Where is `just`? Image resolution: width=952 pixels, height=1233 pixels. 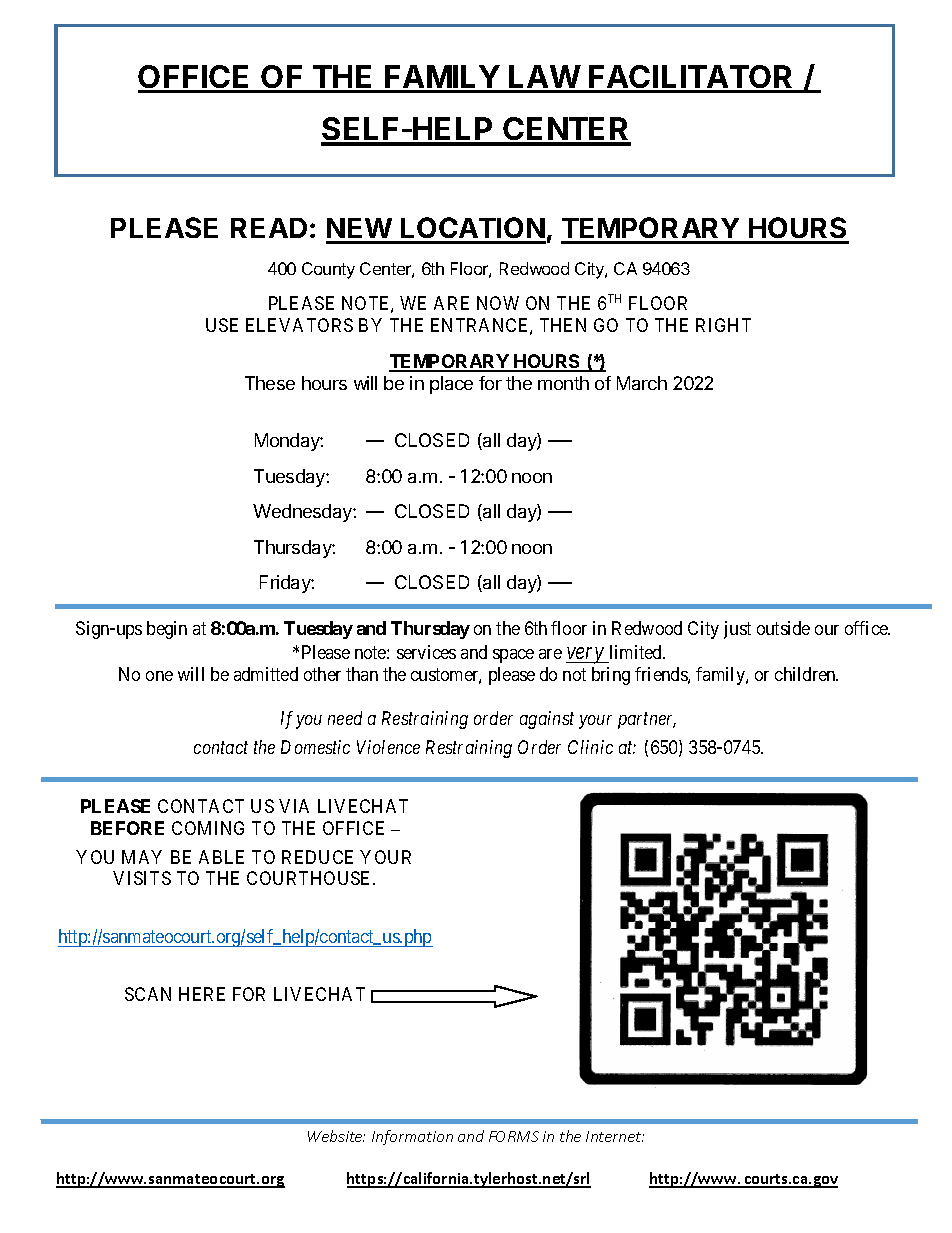 just is located at coordinates (737, 630).
